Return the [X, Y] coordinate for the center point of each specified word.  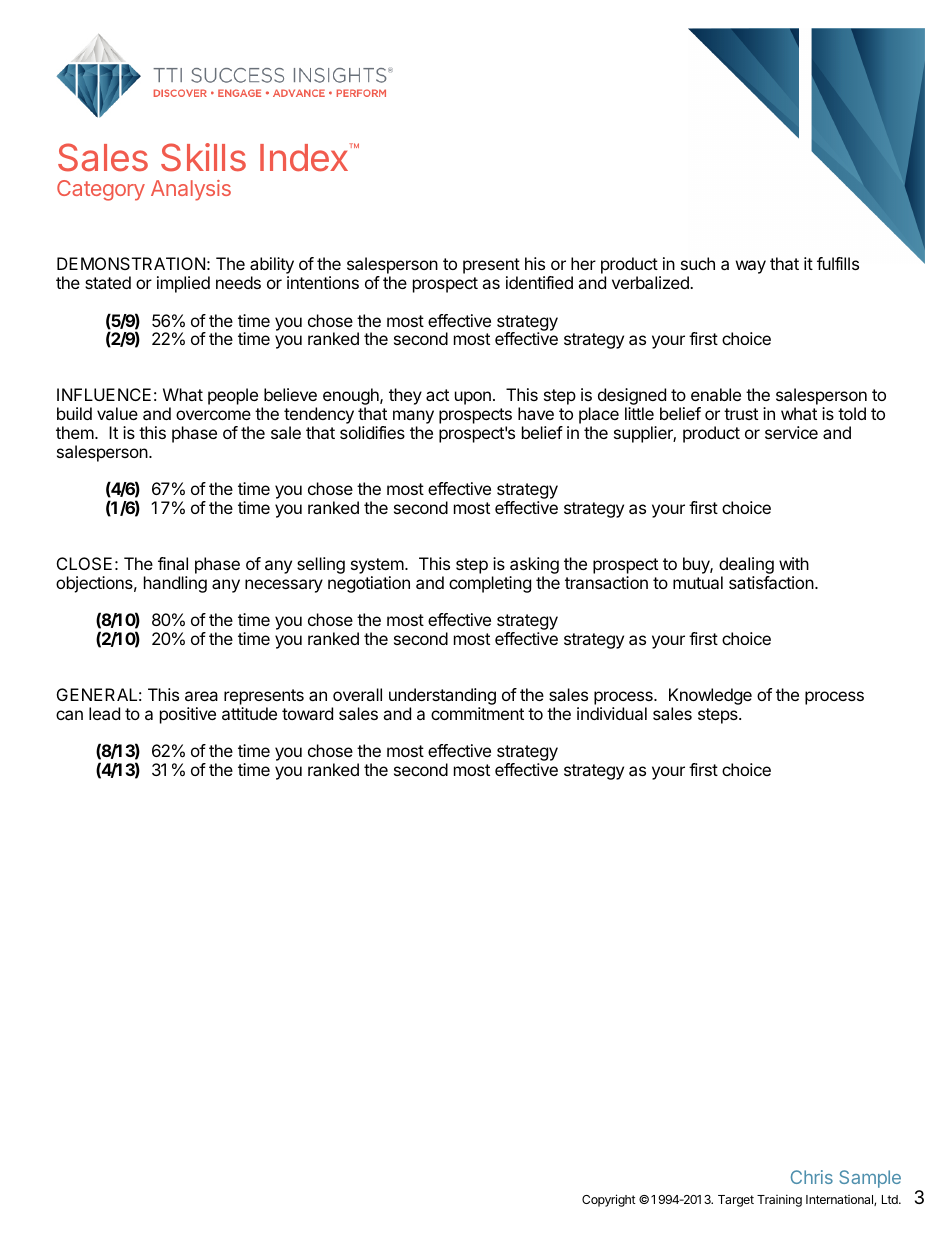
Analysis [191, 190]
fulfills [838, 263]
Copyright [609, 1200]
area [201, 696]
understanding [442, 698]
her [583, 263]
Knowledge [710, 698]
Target [736, 1201]
